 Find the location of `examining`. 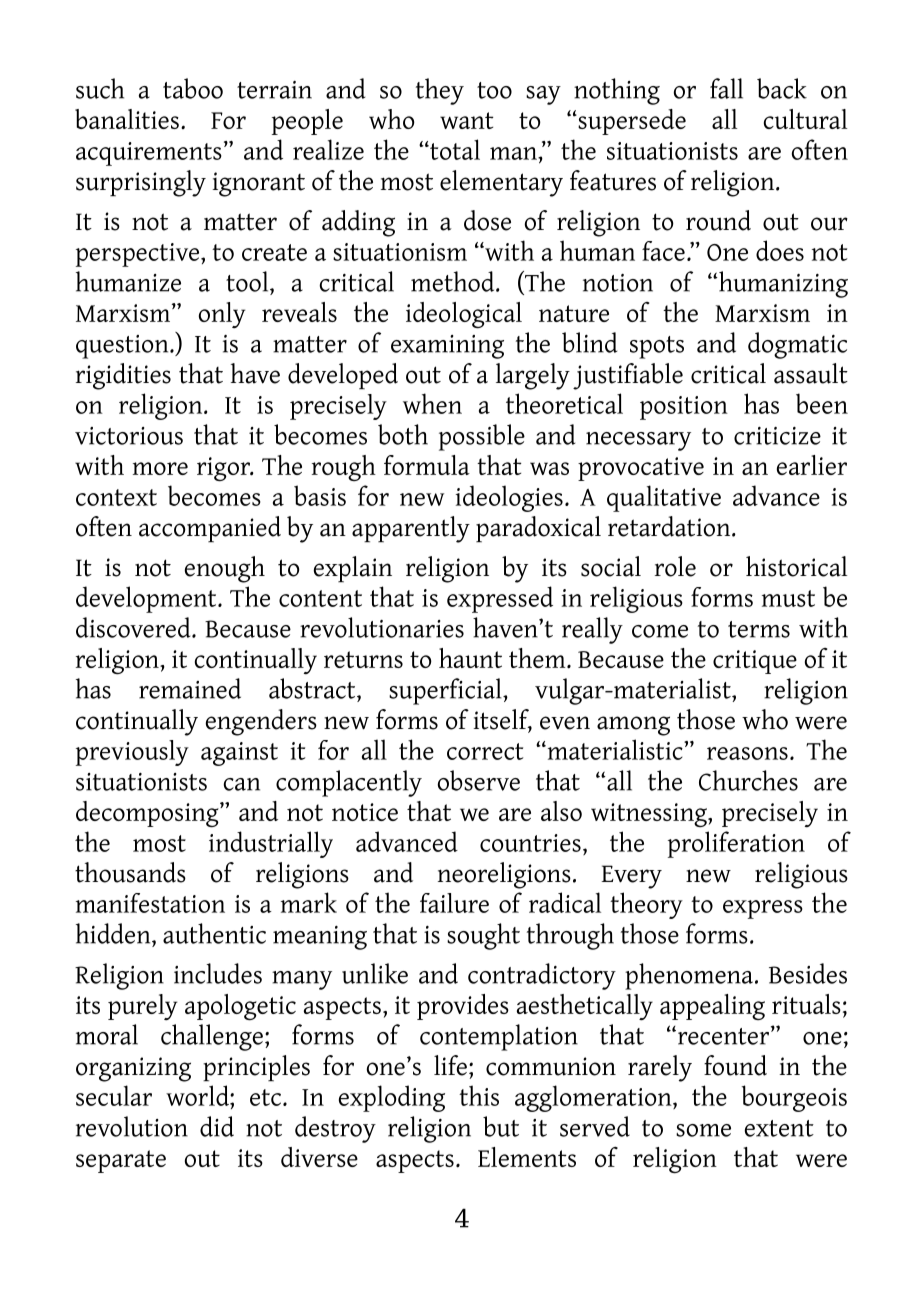

examining is located at coordinates (447, 347).
